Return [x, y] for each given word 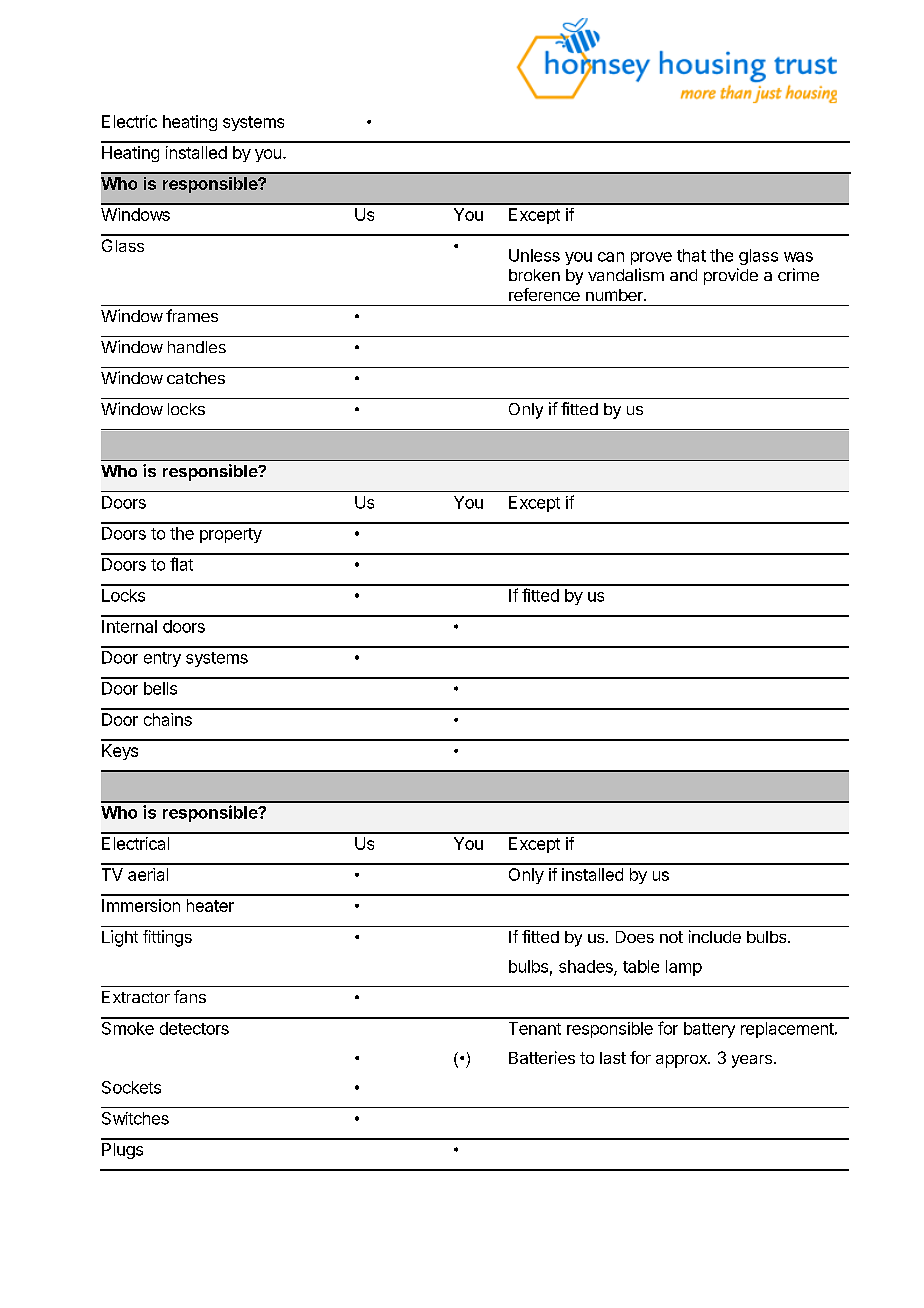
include [715, 936]
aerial [148, 874]
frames [192, 315]
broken [534, 275]
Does [635, 937]
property [231, 535]
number [615, 295]
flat [181, 564]
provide [731, 276]
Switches [135, 1118]
